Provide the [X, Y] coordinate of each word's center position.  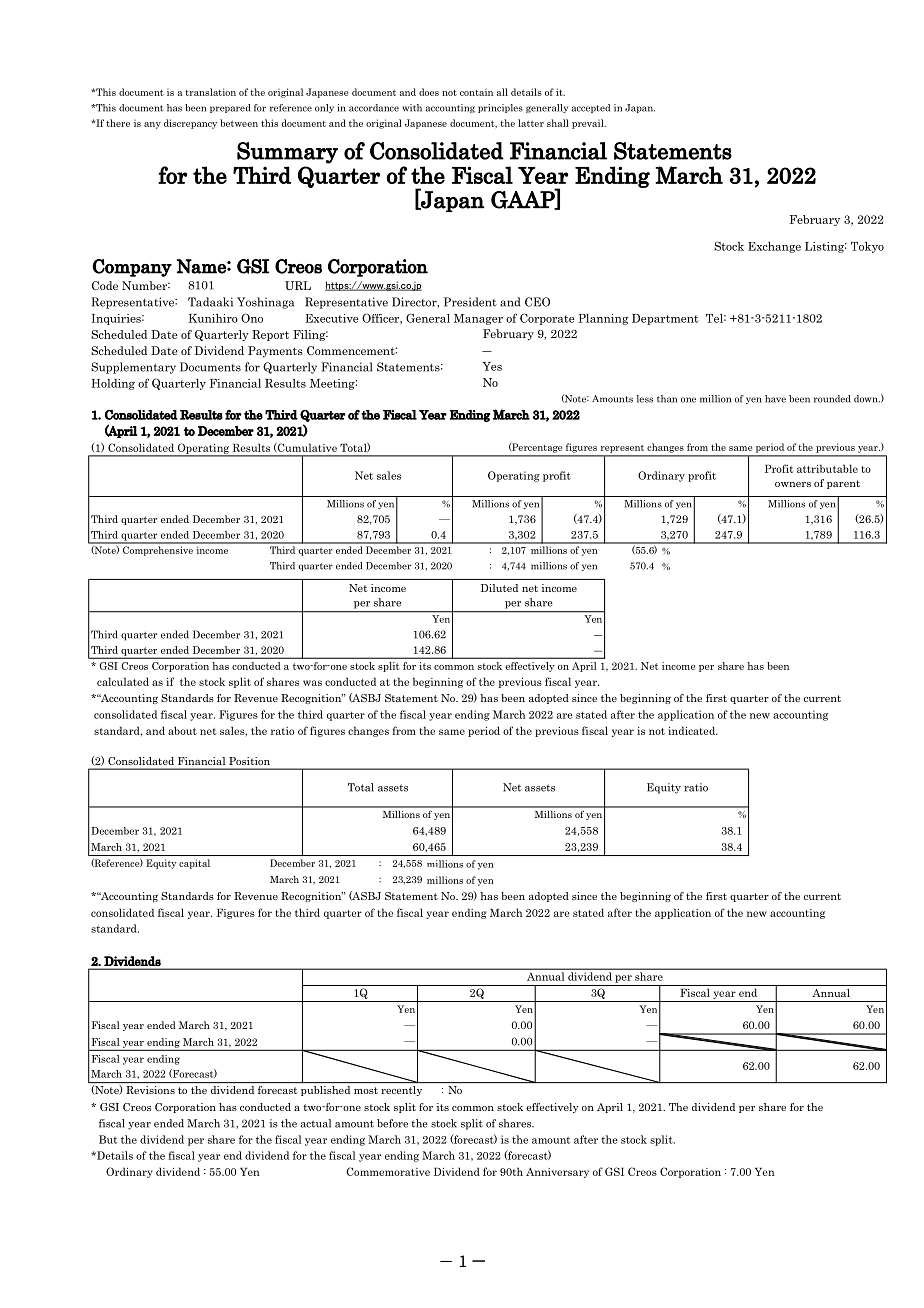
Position [250, 761]
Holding [113, 384]
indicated [693, 730]
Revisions [150, 1090]
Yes [492, 366]
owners [793, 484]
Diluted [499, 588]
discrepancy [190, 124]
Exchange [774, 247]
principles [500, 108]
